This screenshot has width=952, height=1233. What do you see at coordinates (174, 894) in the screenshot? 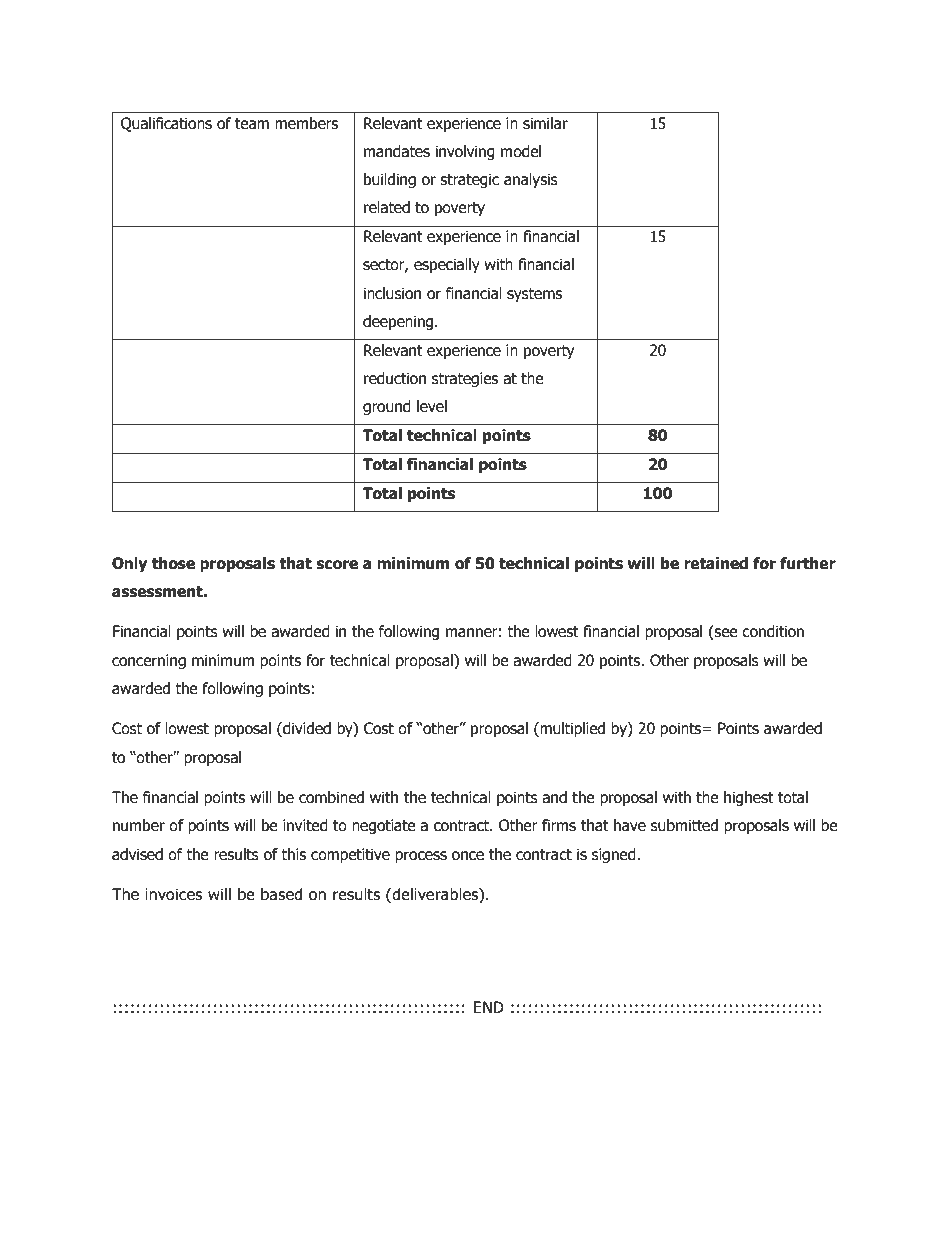
I see `invoices` at bounding box center [174, 894].
